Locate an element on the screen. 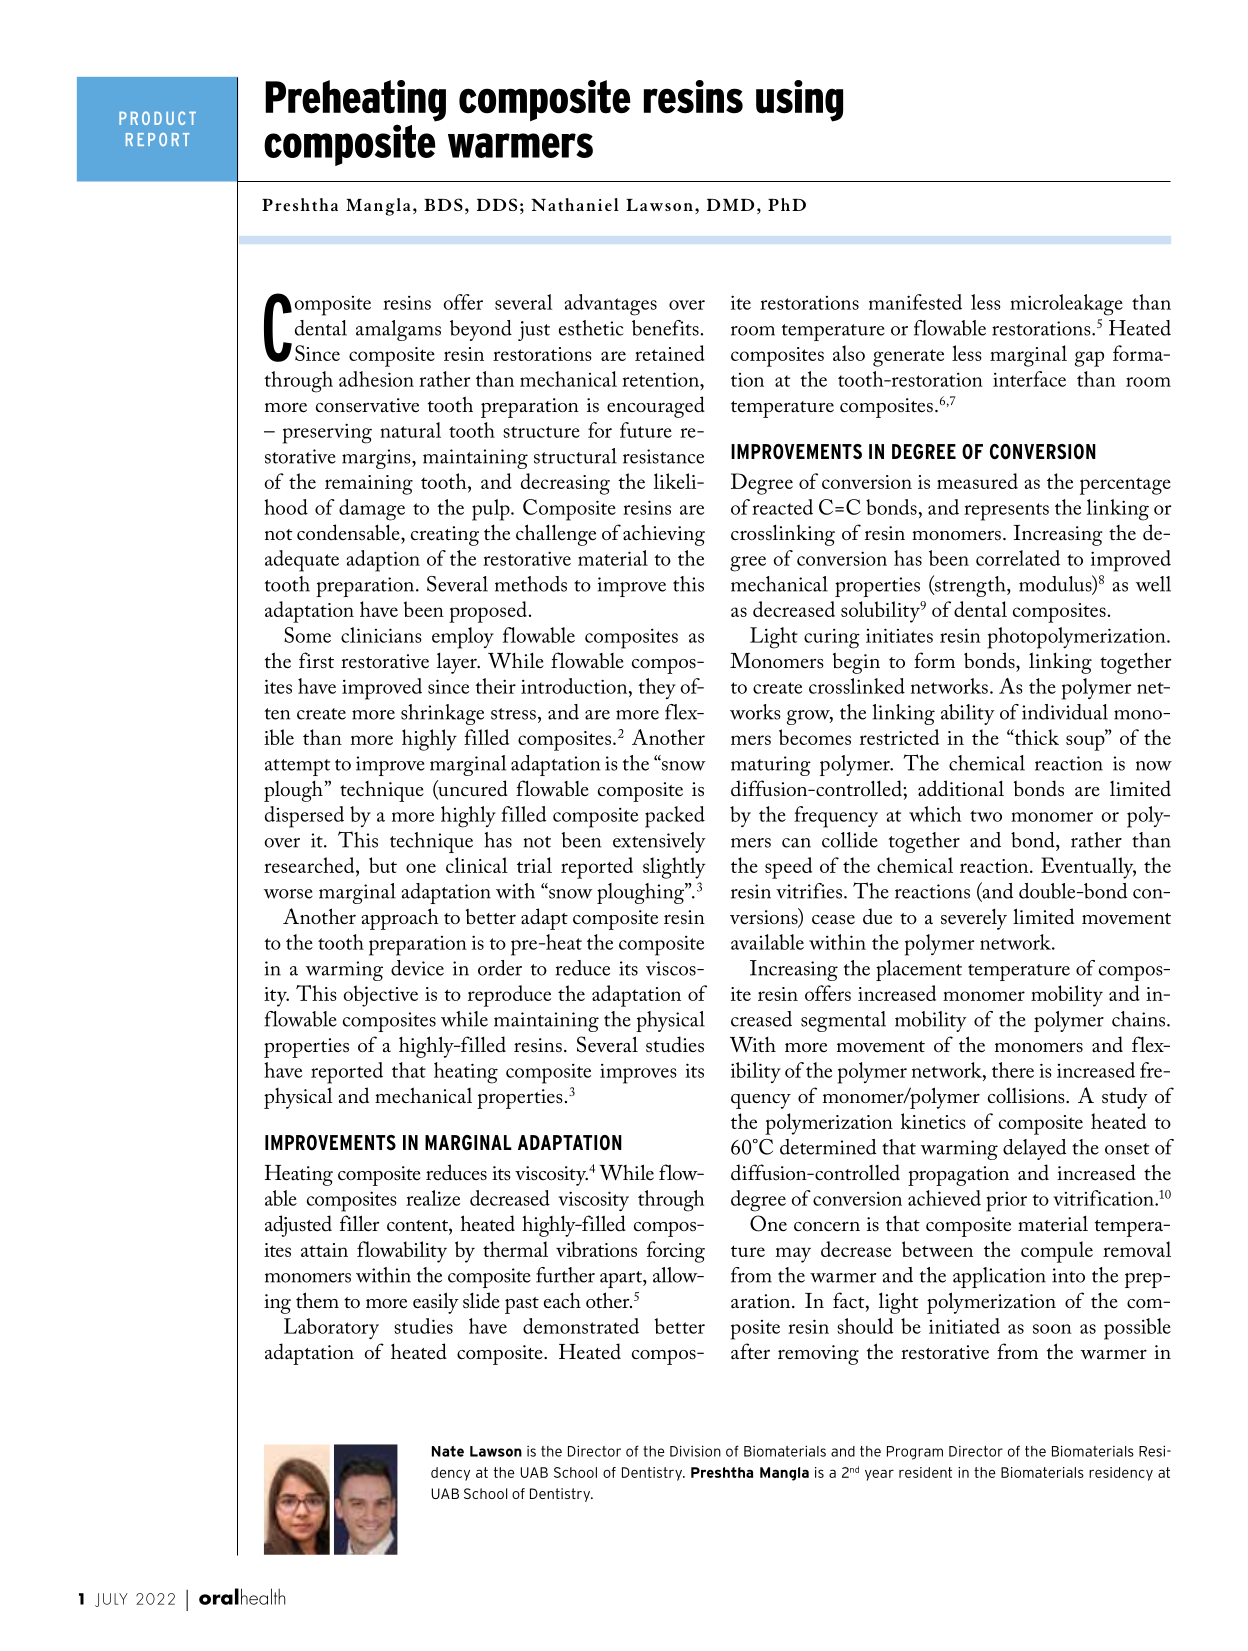 This screenshot has width=1248, height=1651. there is located at coordinates (1013, 1070).
